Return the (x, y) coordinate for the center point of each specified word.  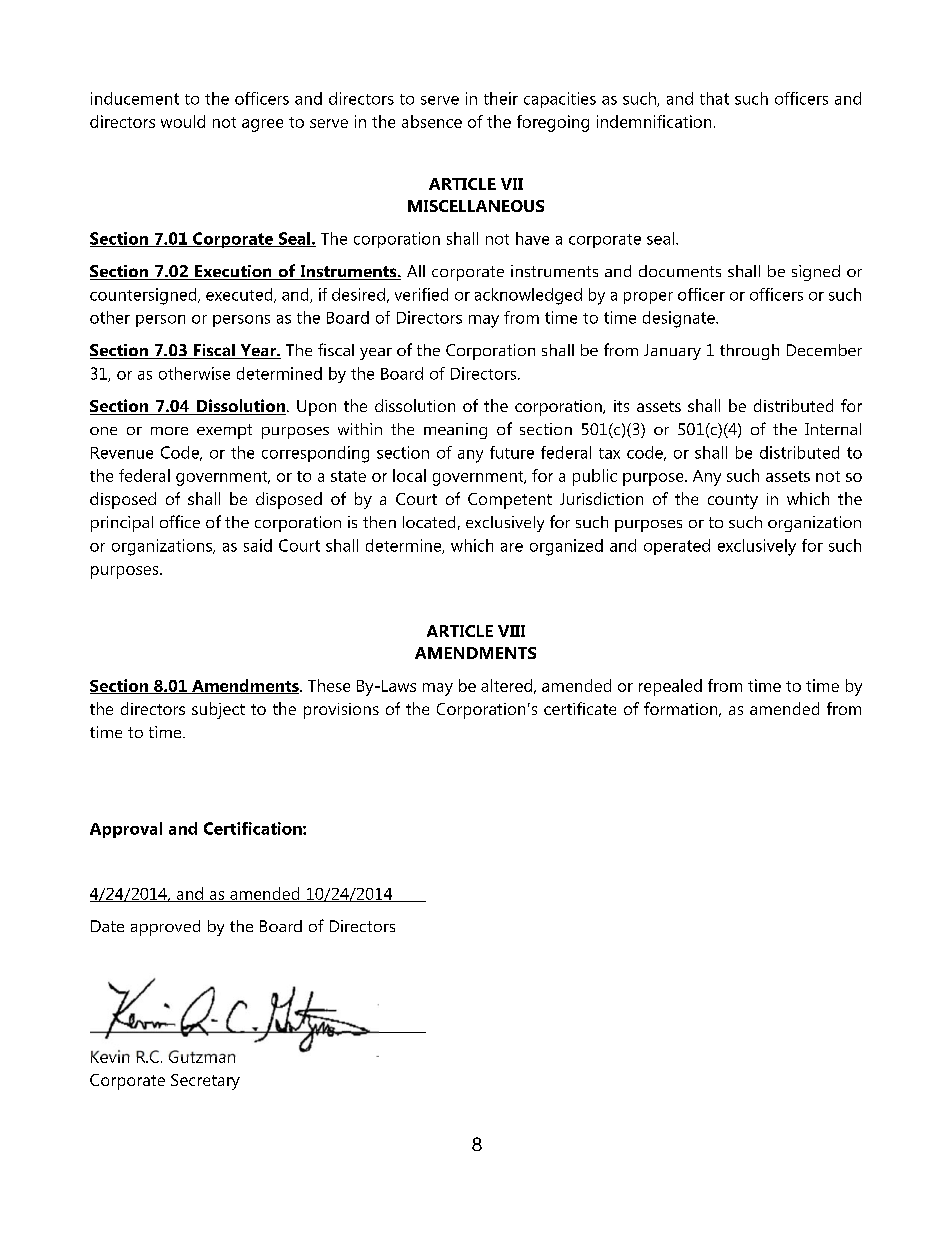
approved (165, 928)
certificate (580, 708)
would (183, 121)
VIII (511, 631)
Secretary (205, 1082)
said (258, 545)
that (714, 98)
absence (432, 121)
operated (677, 547)
